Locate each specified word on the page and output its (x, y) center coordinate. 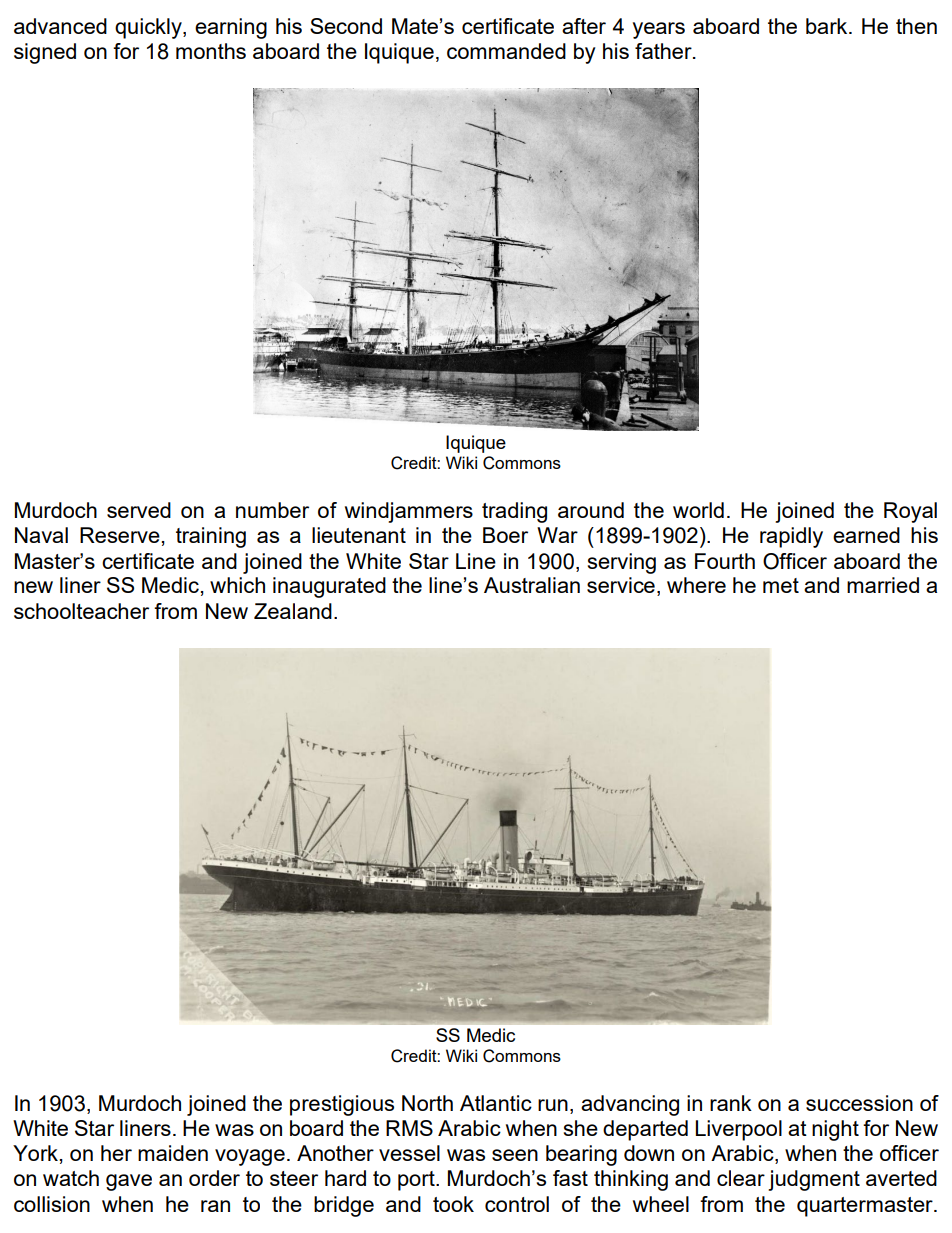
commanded (506, 51)
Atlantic (496, 1103)
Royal (910, 512)
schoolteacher (81, 611)
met (781, 585)
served (139, 510)
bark (828, 26)
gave (129, 1182)
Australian (532, 585)
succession (859, 1103)
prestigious (342, 1105)
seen (515, 1155)
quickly (149, 28)
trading (514, 512)
